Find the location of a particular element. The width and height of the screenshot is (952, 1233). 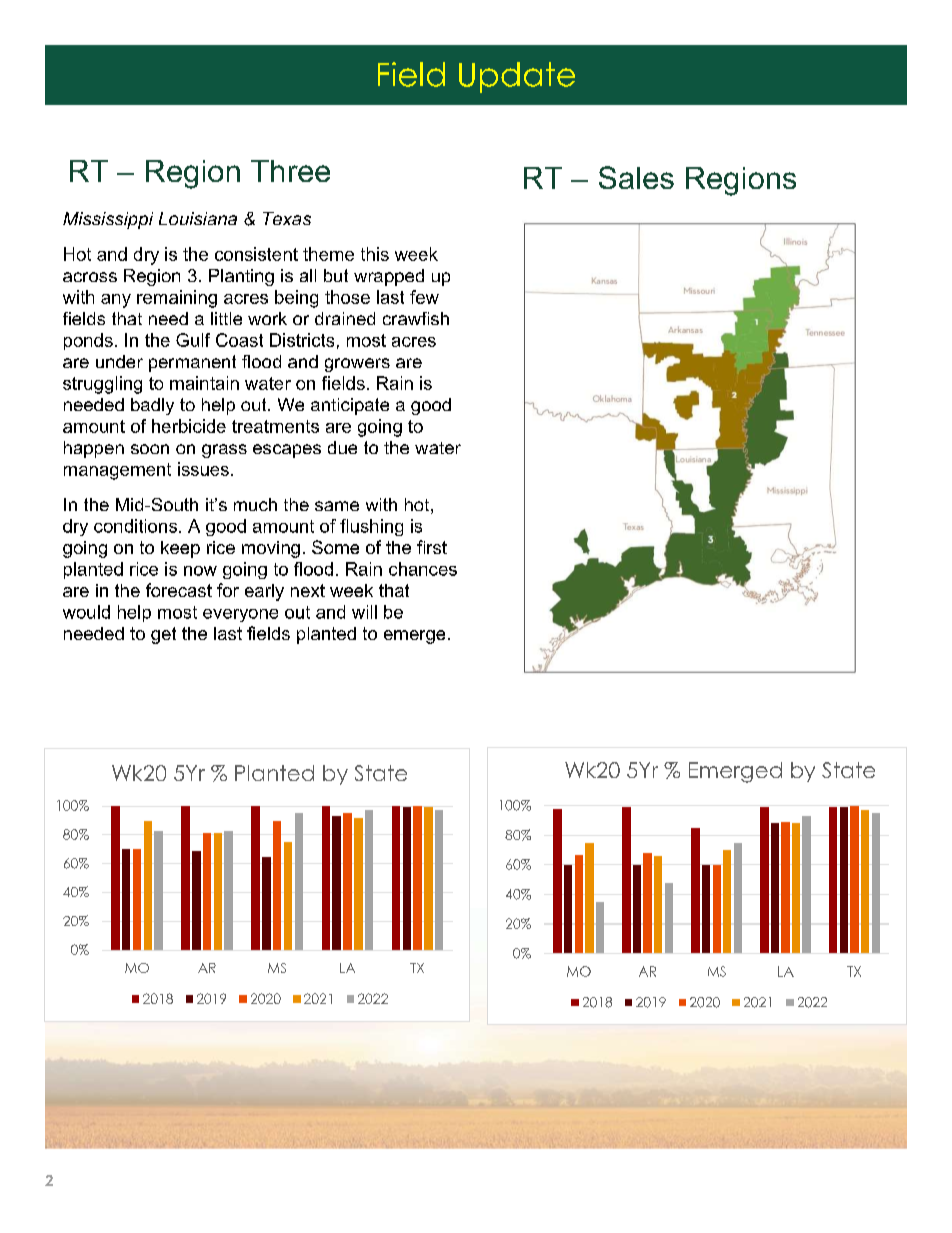

Sales is located at coordinates (636, 177).
